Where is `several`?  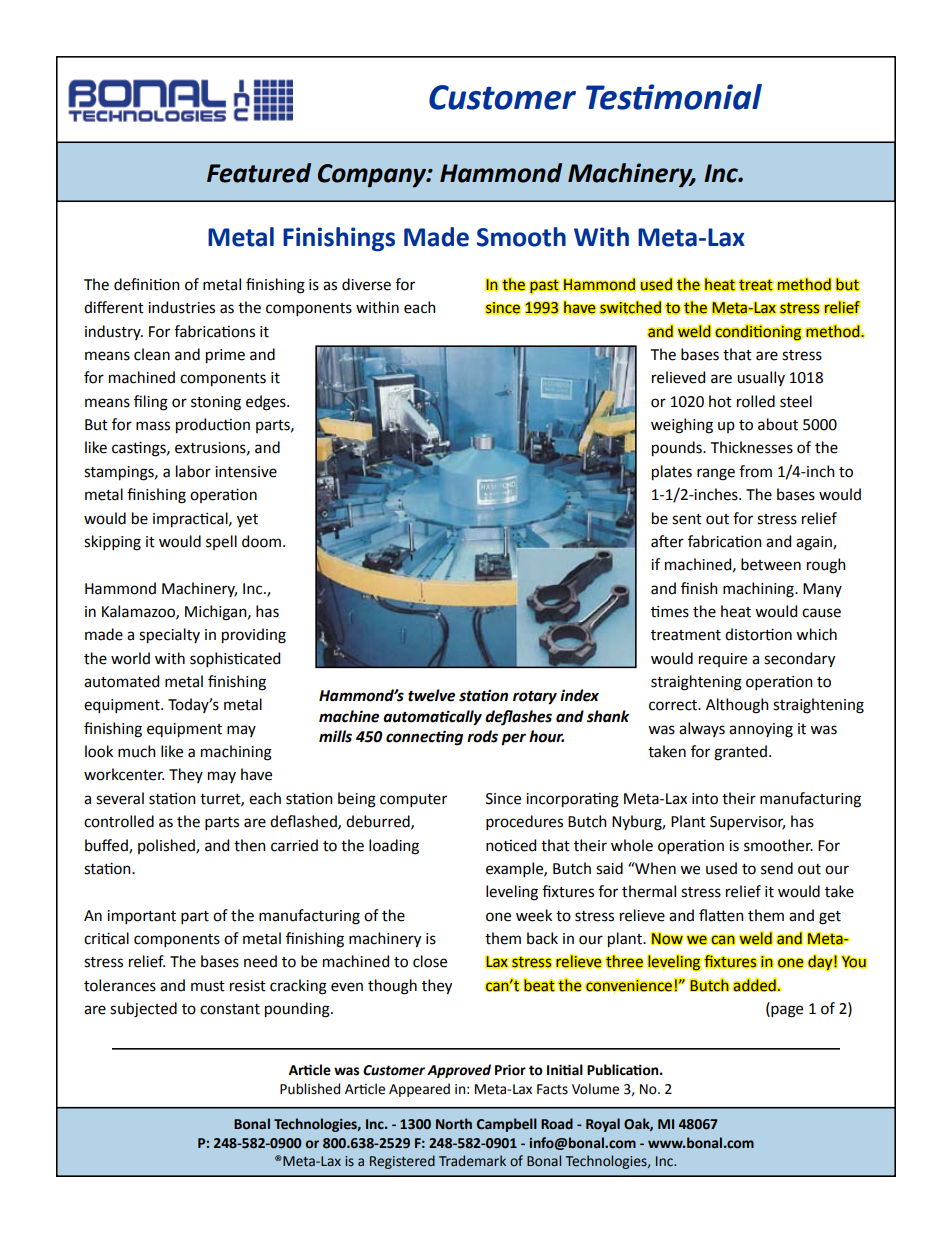
several is located at coordinates (120, 798).
